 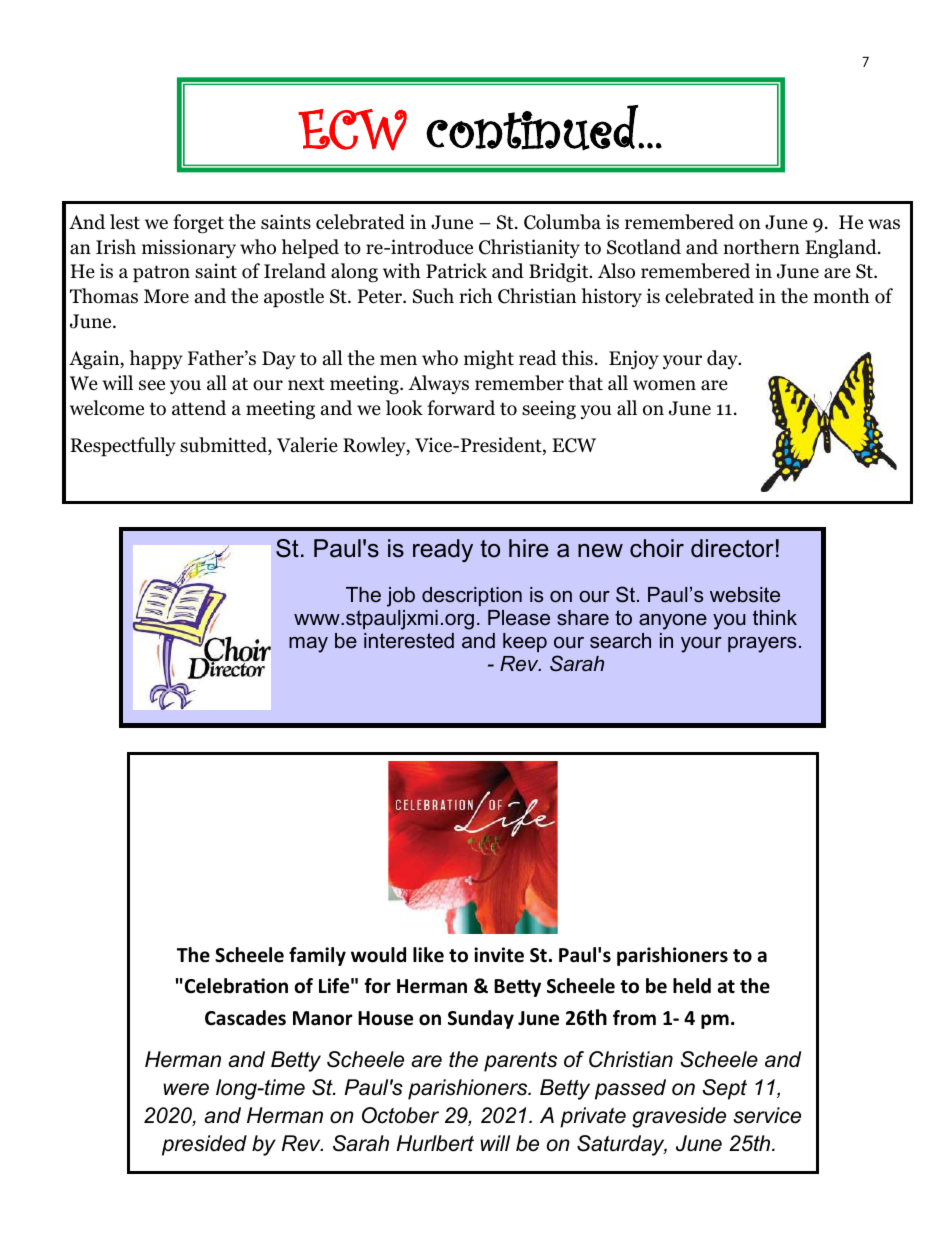 What do you see at coordinates (884, 224) in the screenshot?
I see `was` at bounding box center [884, 224].
